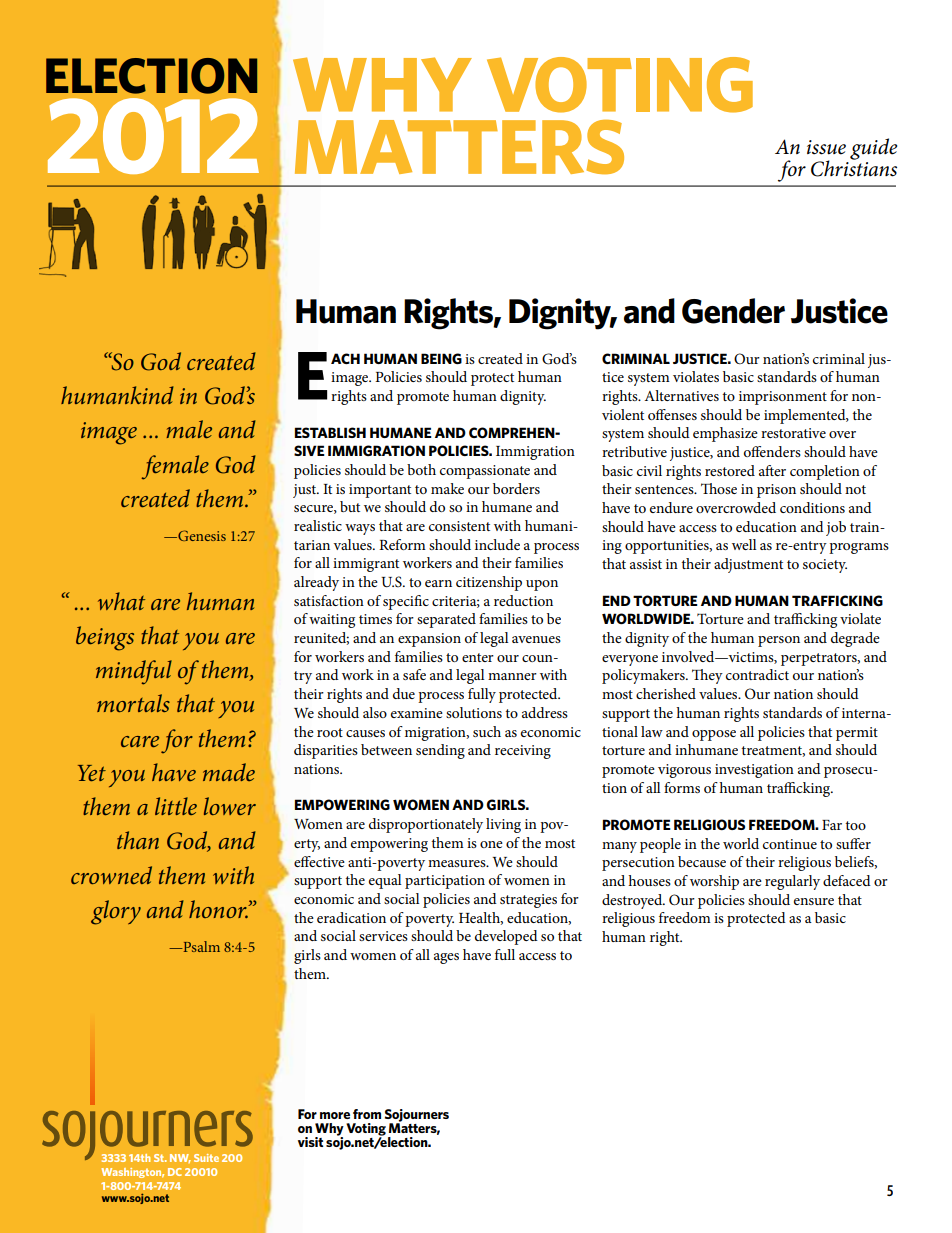 The height and width of the screenshot is (1233, 952). I want to click on Suite, so click(206, 1158).
